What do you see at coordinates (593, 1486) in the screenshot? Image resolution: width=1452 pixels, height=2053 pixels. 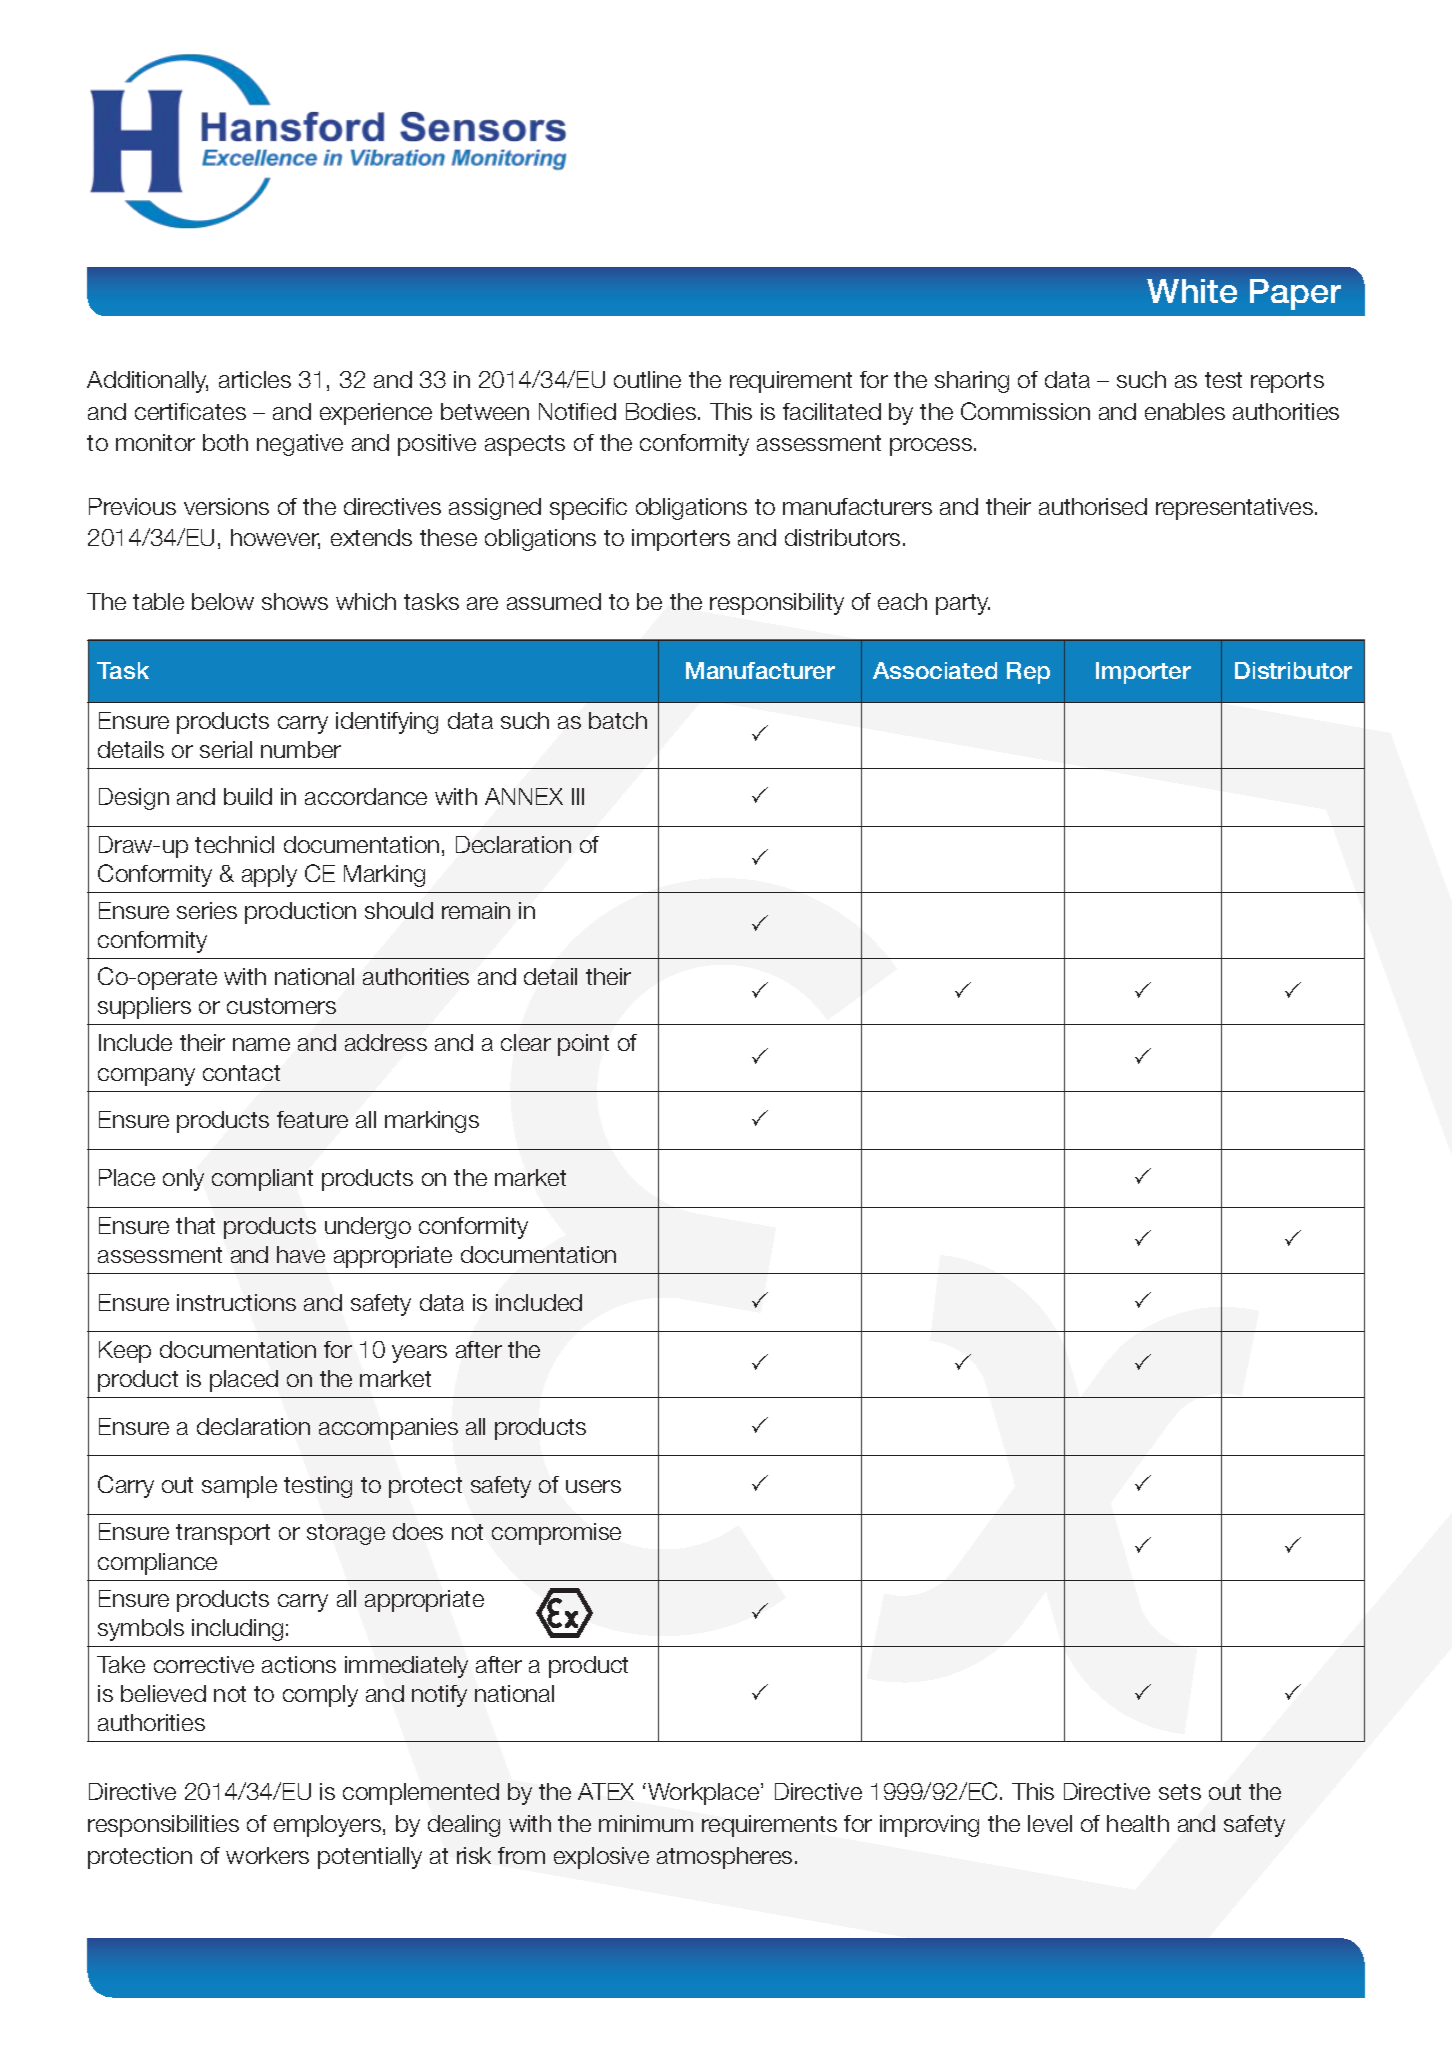 I see `users` at bounding box center [593, 1486].
